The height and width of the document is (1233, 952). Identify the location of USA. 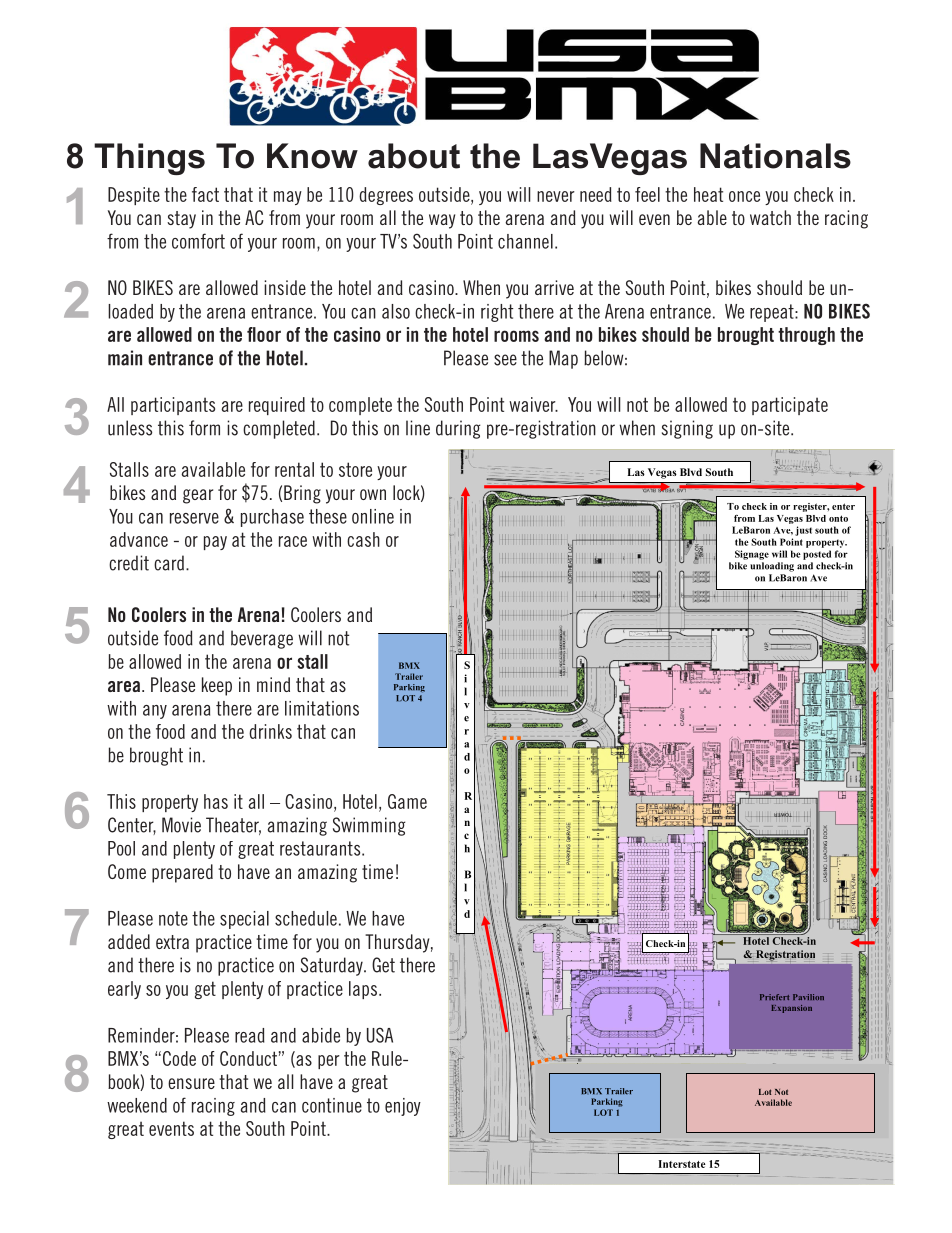
(380, 1035).
